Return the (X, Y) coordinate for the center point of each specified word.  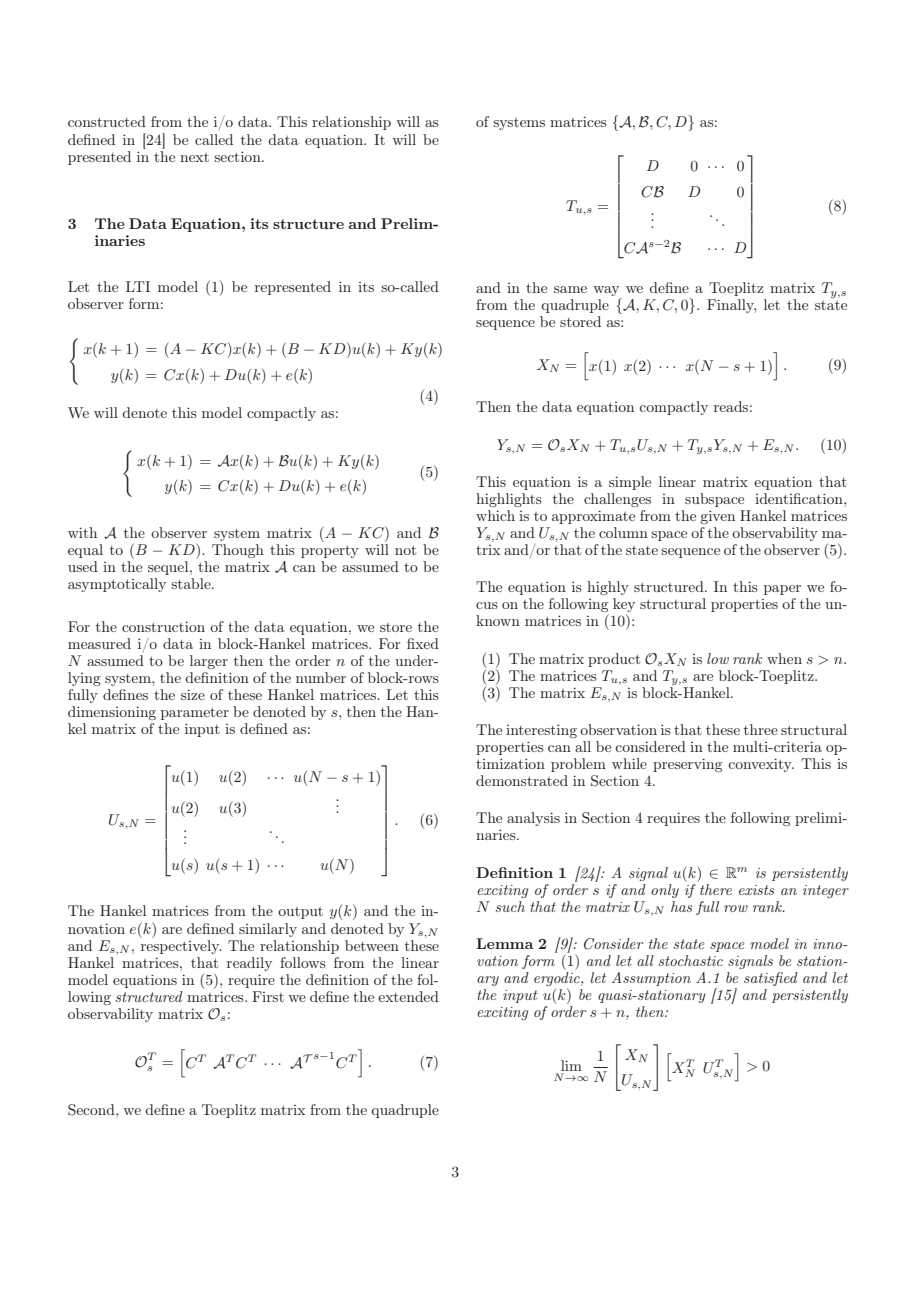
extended (408, 996)
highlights (509, 500)
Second (92, 1110)
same (570, 289)
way (607, 292)
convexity (761, 765)
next (194, 157)
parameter (195, 713)
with (82, 532)
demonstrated (522, 780)
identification (800, 498)
